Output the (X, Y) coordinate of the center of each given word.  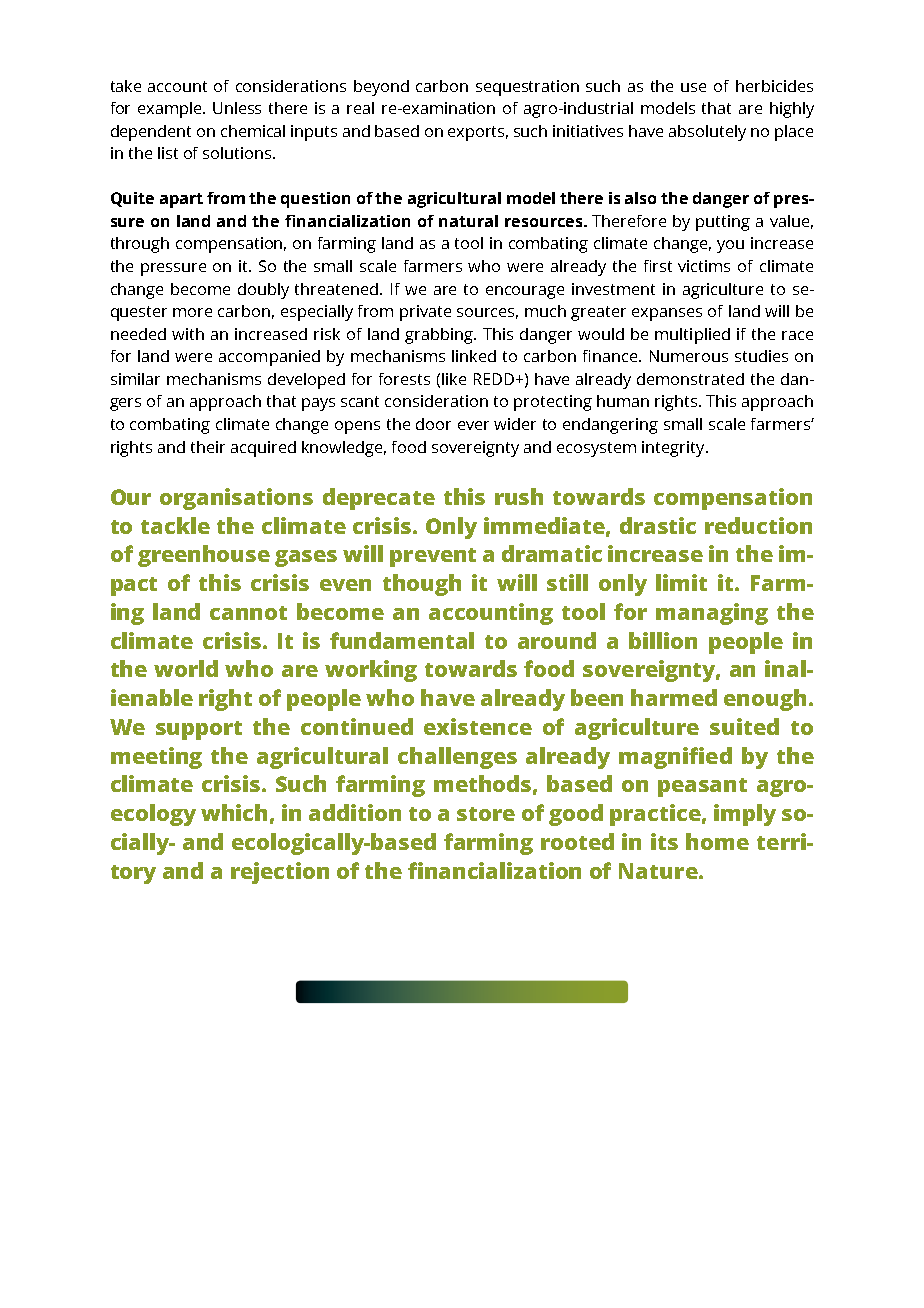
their (208, 447)
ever (473, 425)
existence (478, 726)
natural (468, 221)
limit (681, 582)
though (422, 585)
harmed (674, 697)
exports (478, 133)
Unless (237, 108)
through (140, 245)
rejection (280, 873)
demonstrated (690, 379)
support (199, 730)
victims (704, 266)
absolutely (707, 133)
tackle (175, 525)
